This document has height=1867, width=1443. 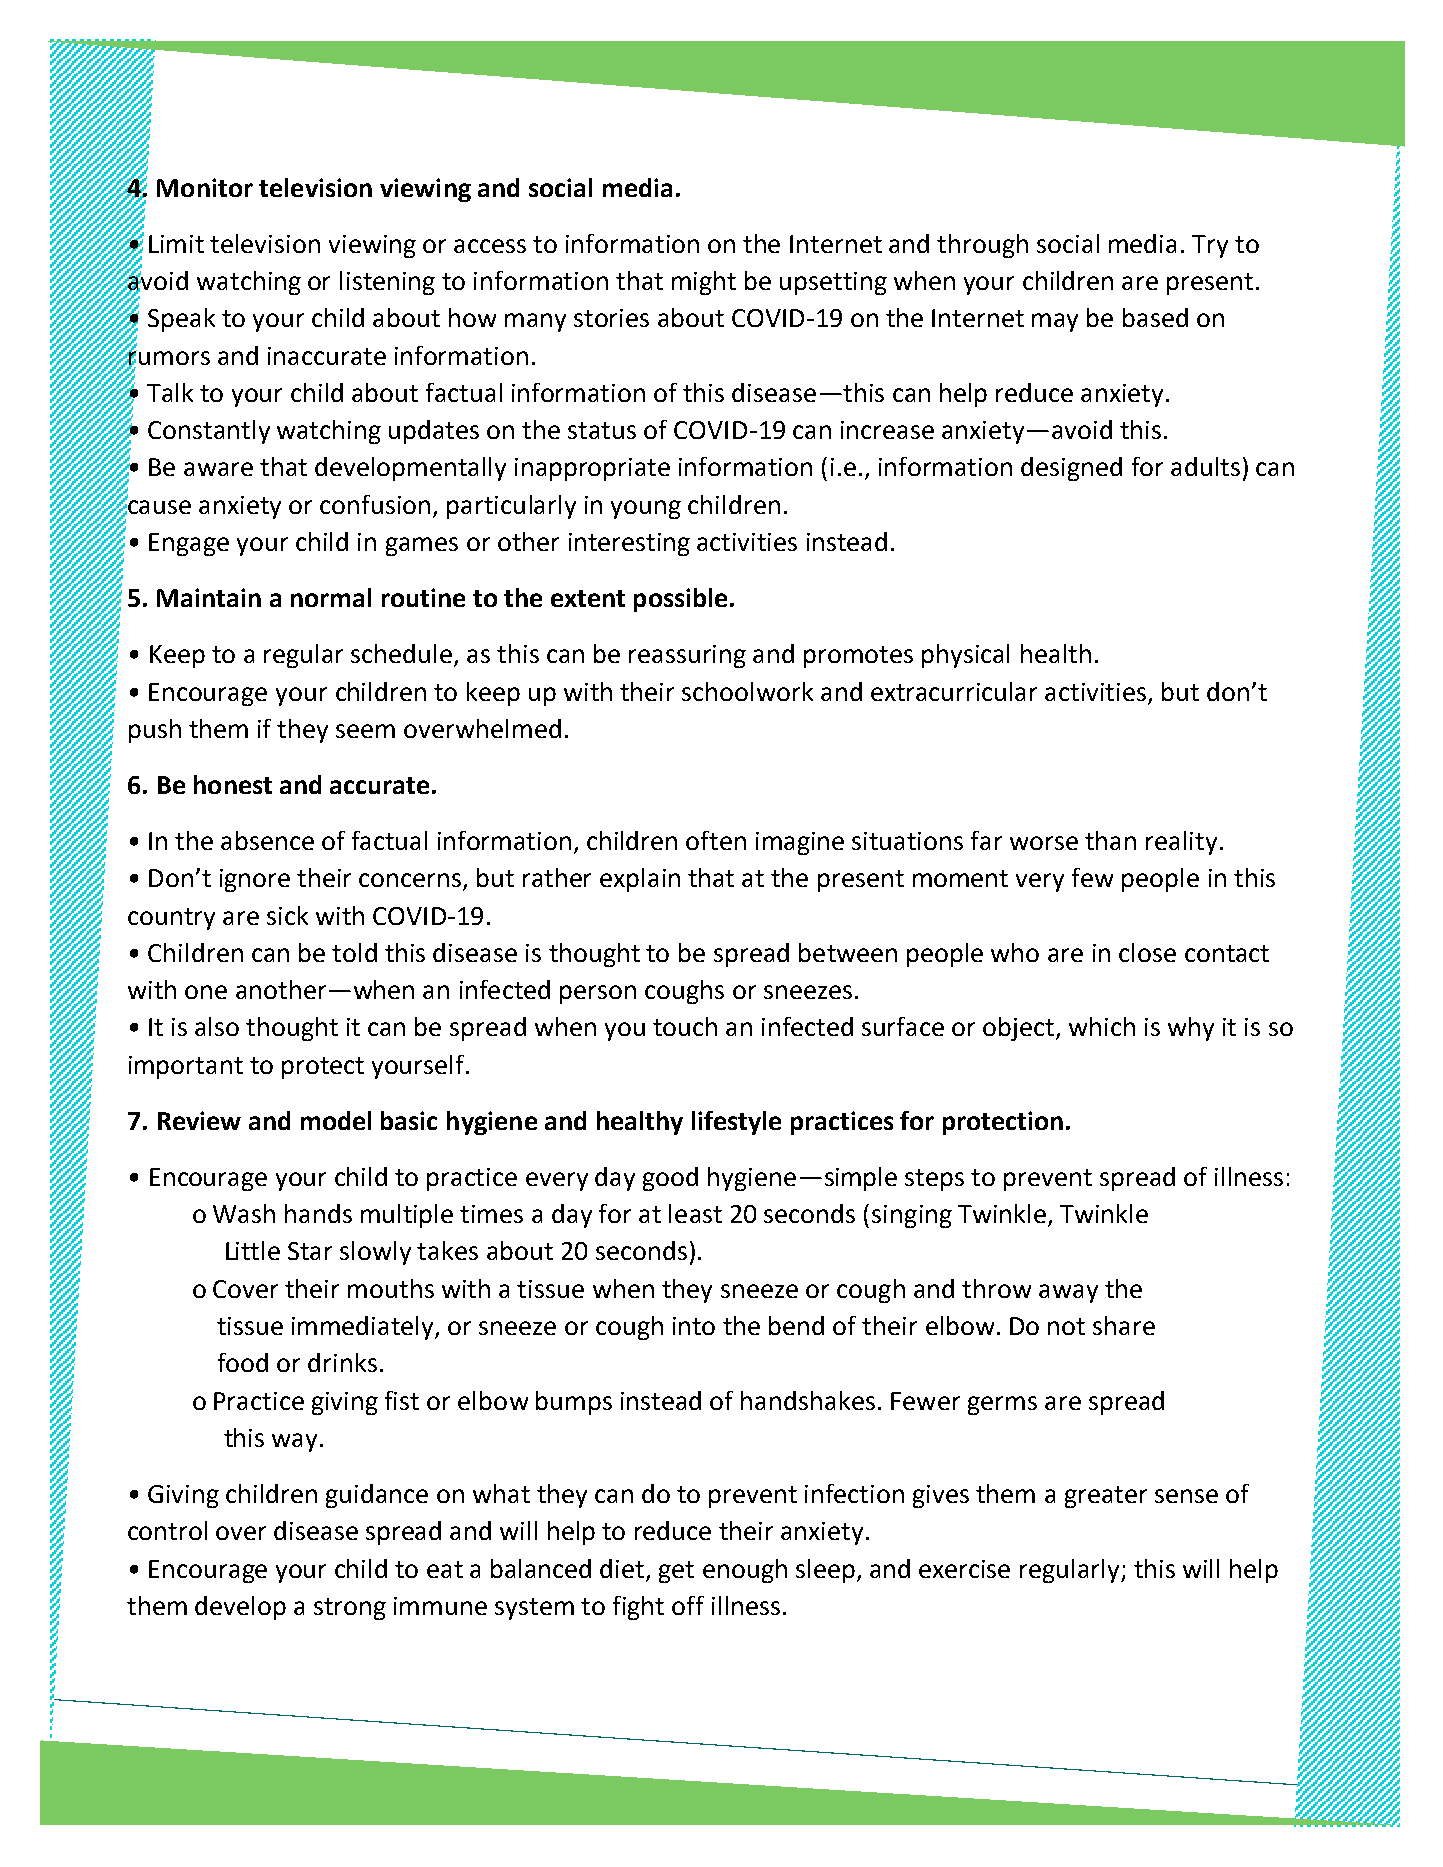 I want to click on Monitor, so click(x=205, y=187).
